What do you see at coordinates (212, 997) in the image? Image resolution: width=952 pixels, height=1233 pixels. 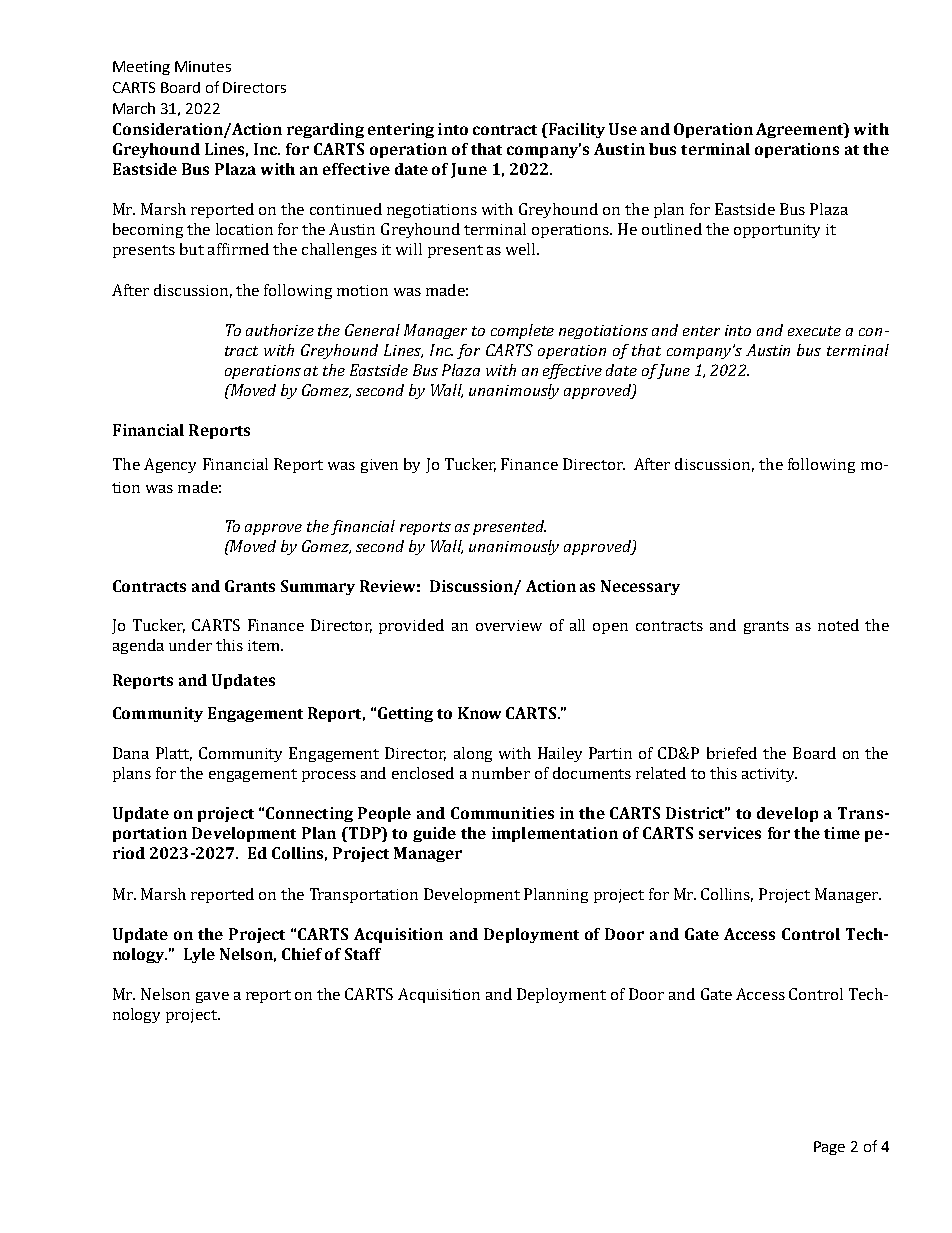 I see `gave` at bounding box center [212, 997].
